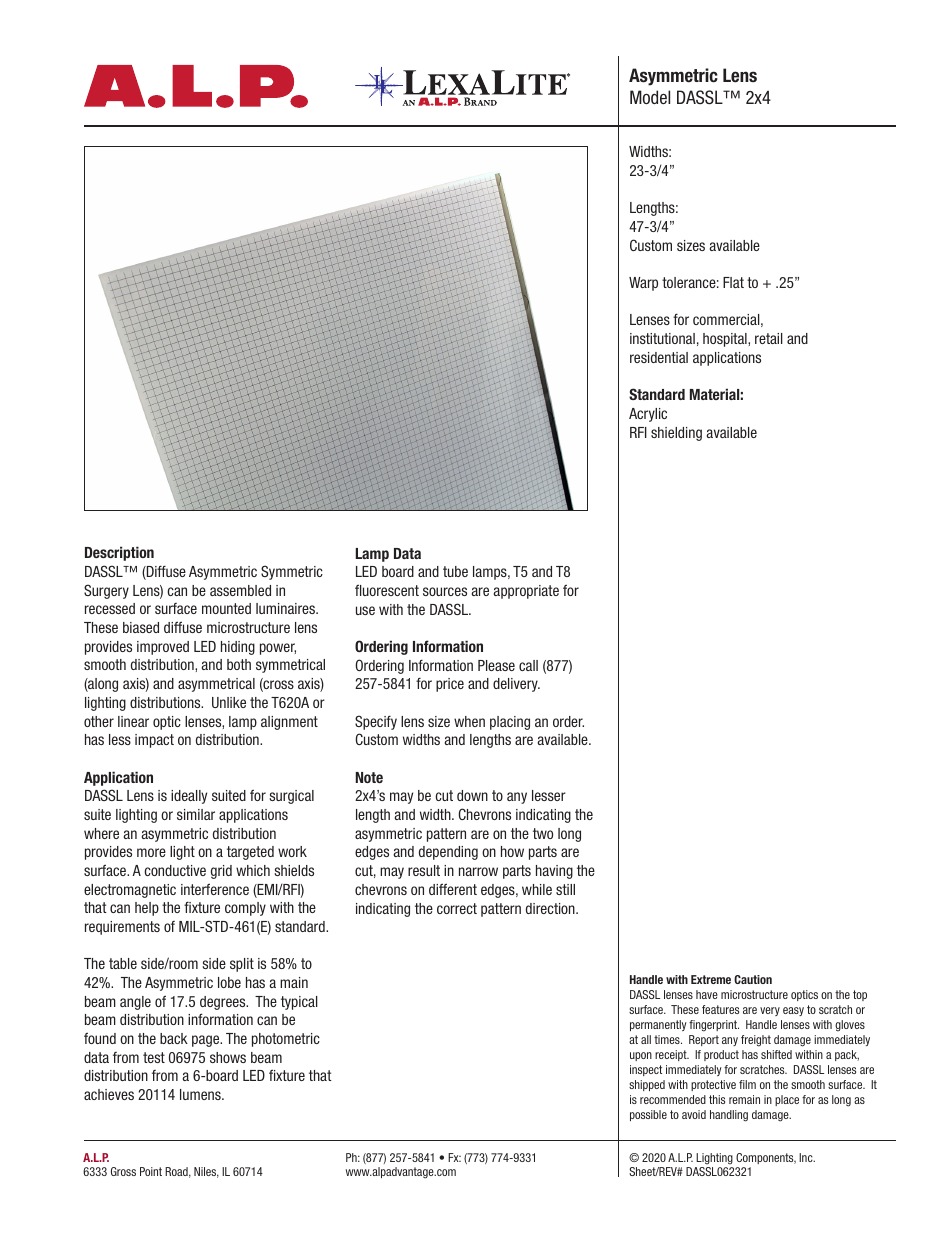  I want to click on Components, so click(766, 1158).
